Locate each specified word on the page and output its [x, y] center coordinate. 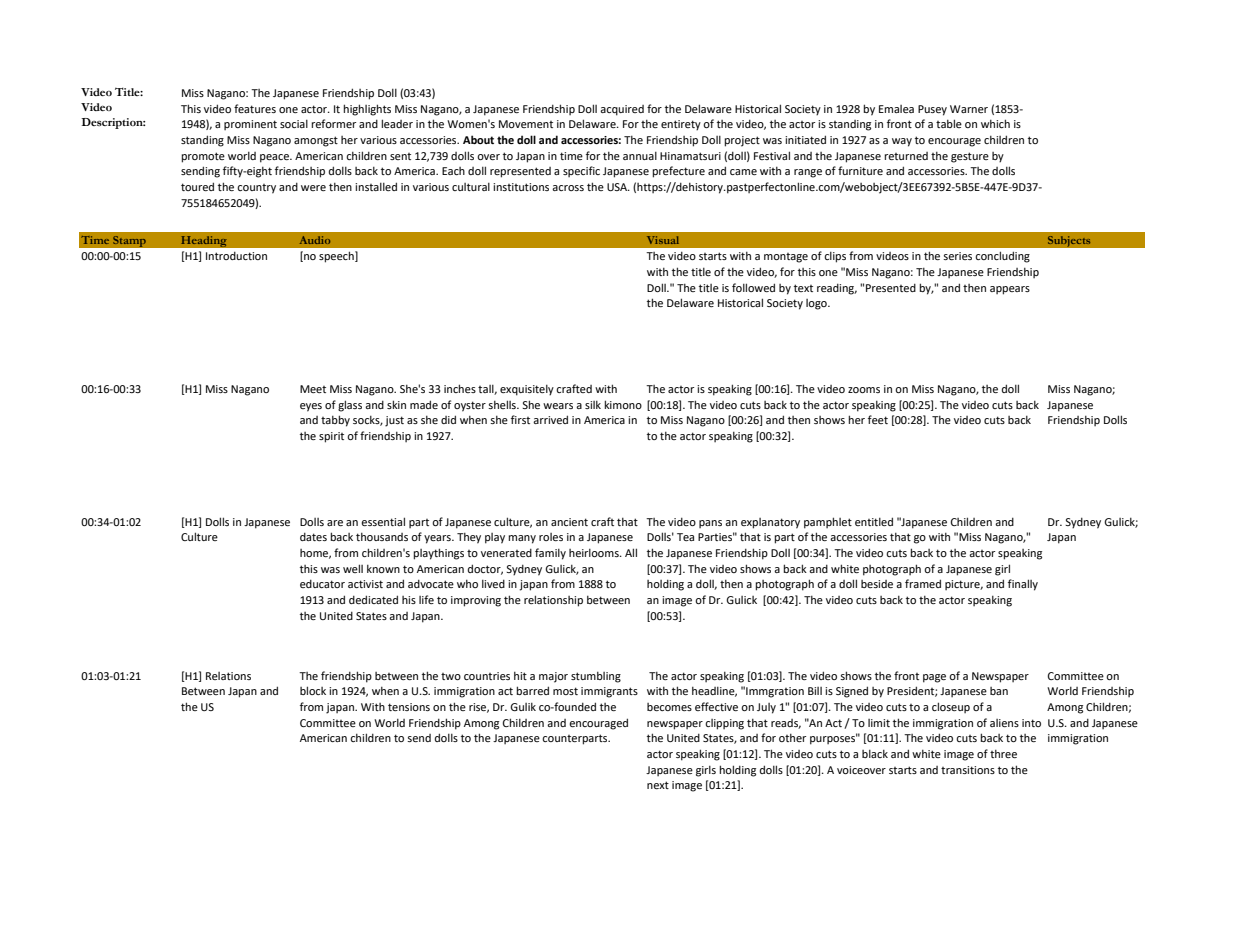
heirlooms [595, 553]
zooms [864, 390]
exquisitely [527, 390]
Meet [313, 389]
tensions [409, 707]
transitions [968, 770]
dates [313, 536]
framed [923, 583]
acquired [622, 110]
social [294, 124]
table [949, 123]
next [658, 785]
